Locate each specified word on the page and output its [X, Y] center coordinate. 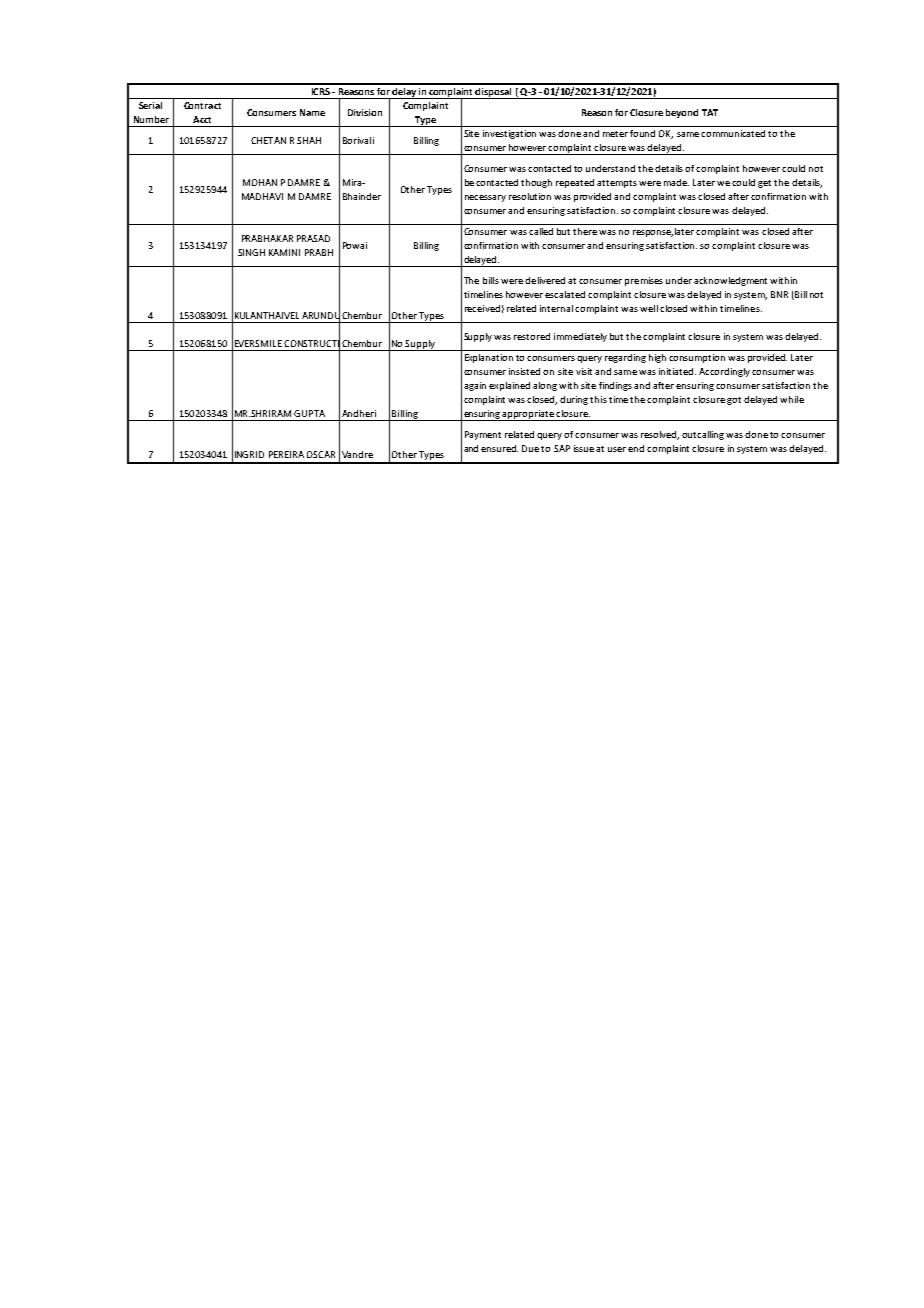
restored [532, 336]
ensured [499, 448]
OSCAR [321, 454]
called [541, 231]
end [636, 448]
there [585, 231]
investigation [509, 134]
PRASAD [313, 238]
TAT [710, 112]
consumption [697, 358]
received [482, 308]
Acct [202, 119]
